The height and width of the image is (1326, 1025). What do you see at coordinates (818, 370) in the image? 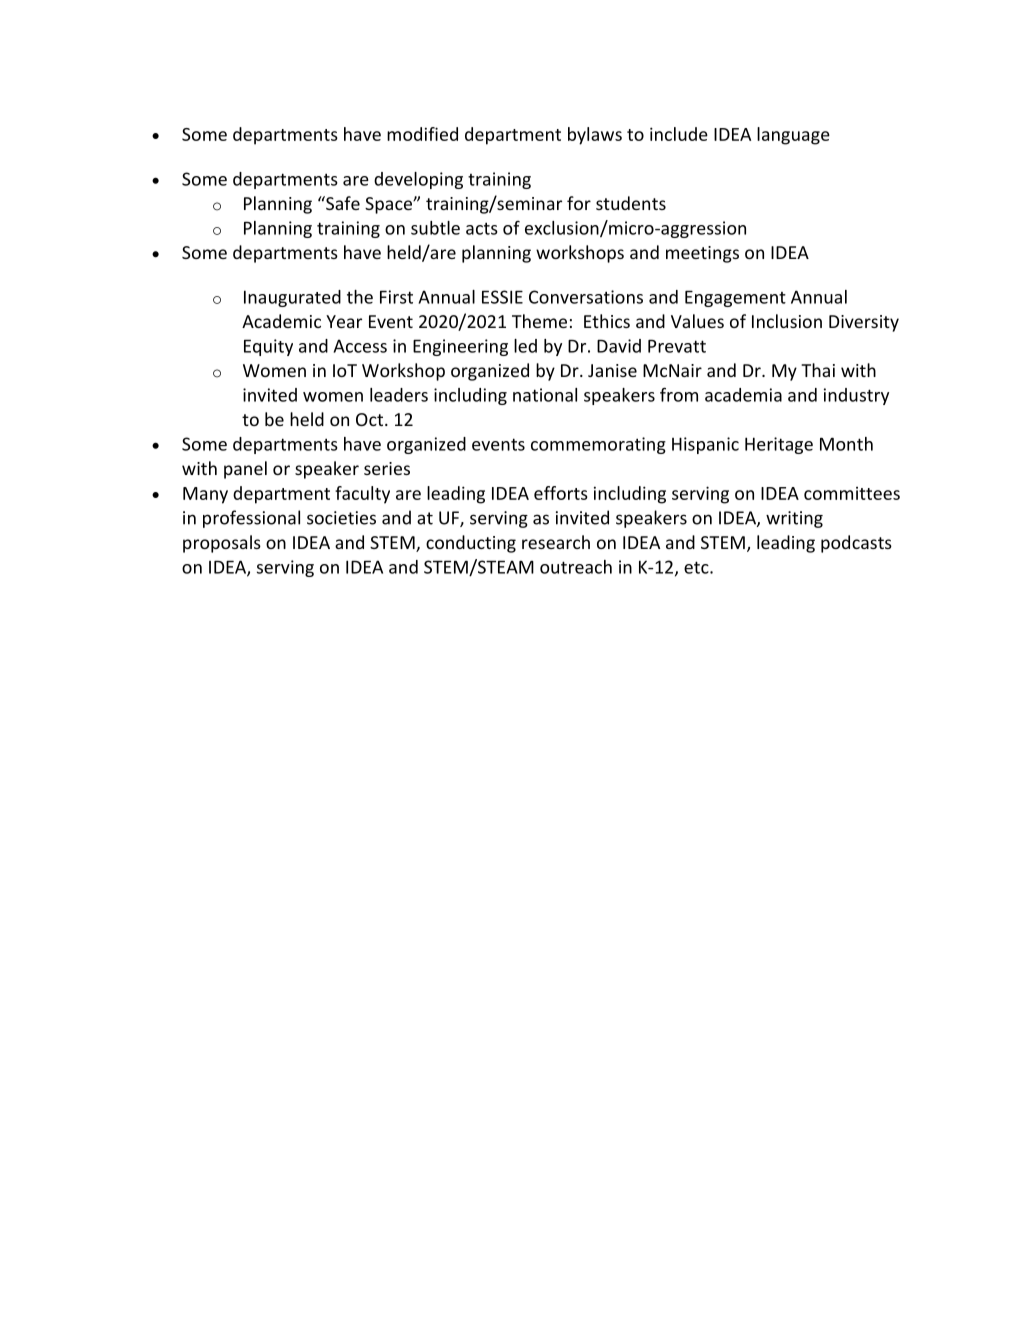
I see `Thai` at bounding box center [818, 370].
